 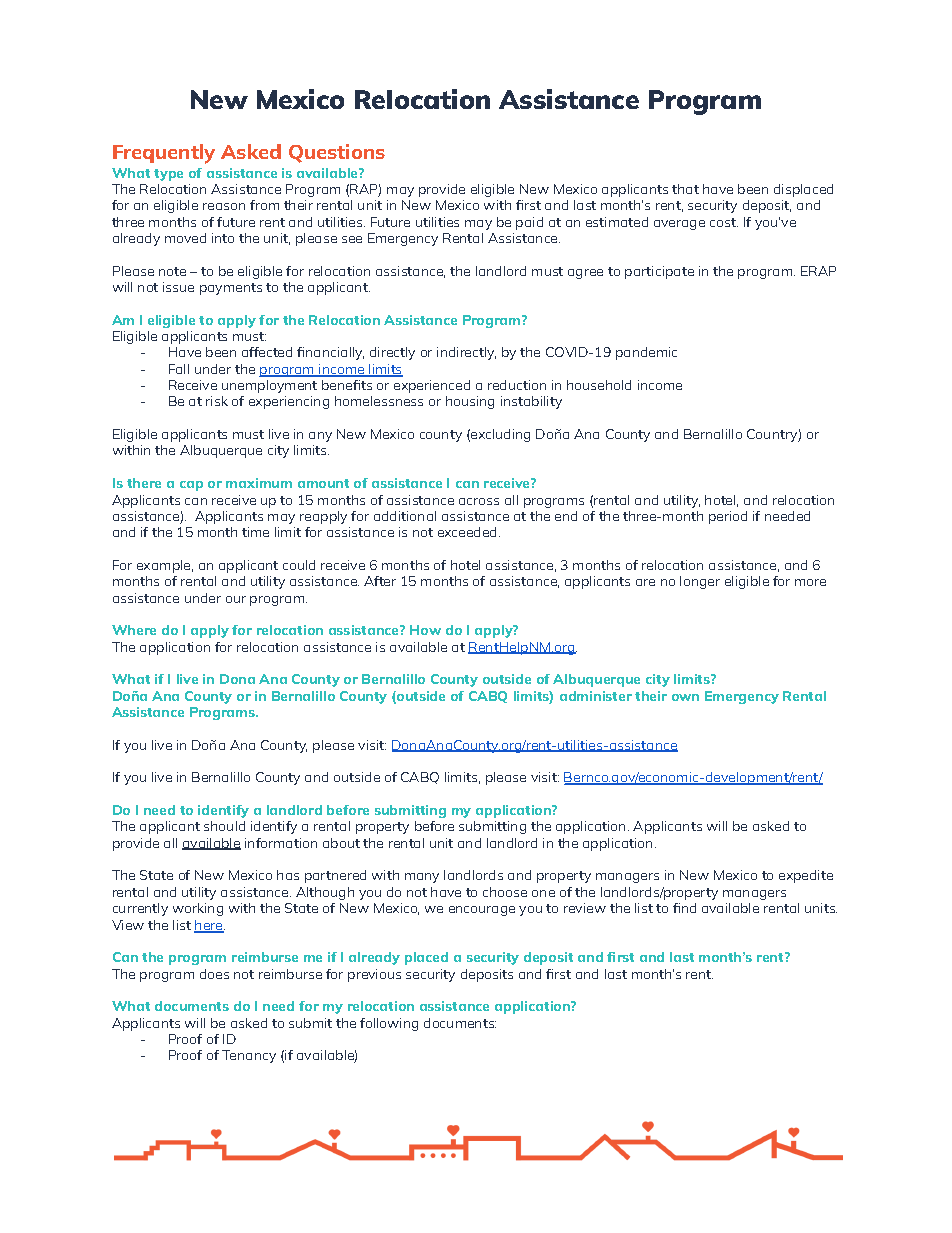 I want to click on following, so click(x=389, y=1024).
